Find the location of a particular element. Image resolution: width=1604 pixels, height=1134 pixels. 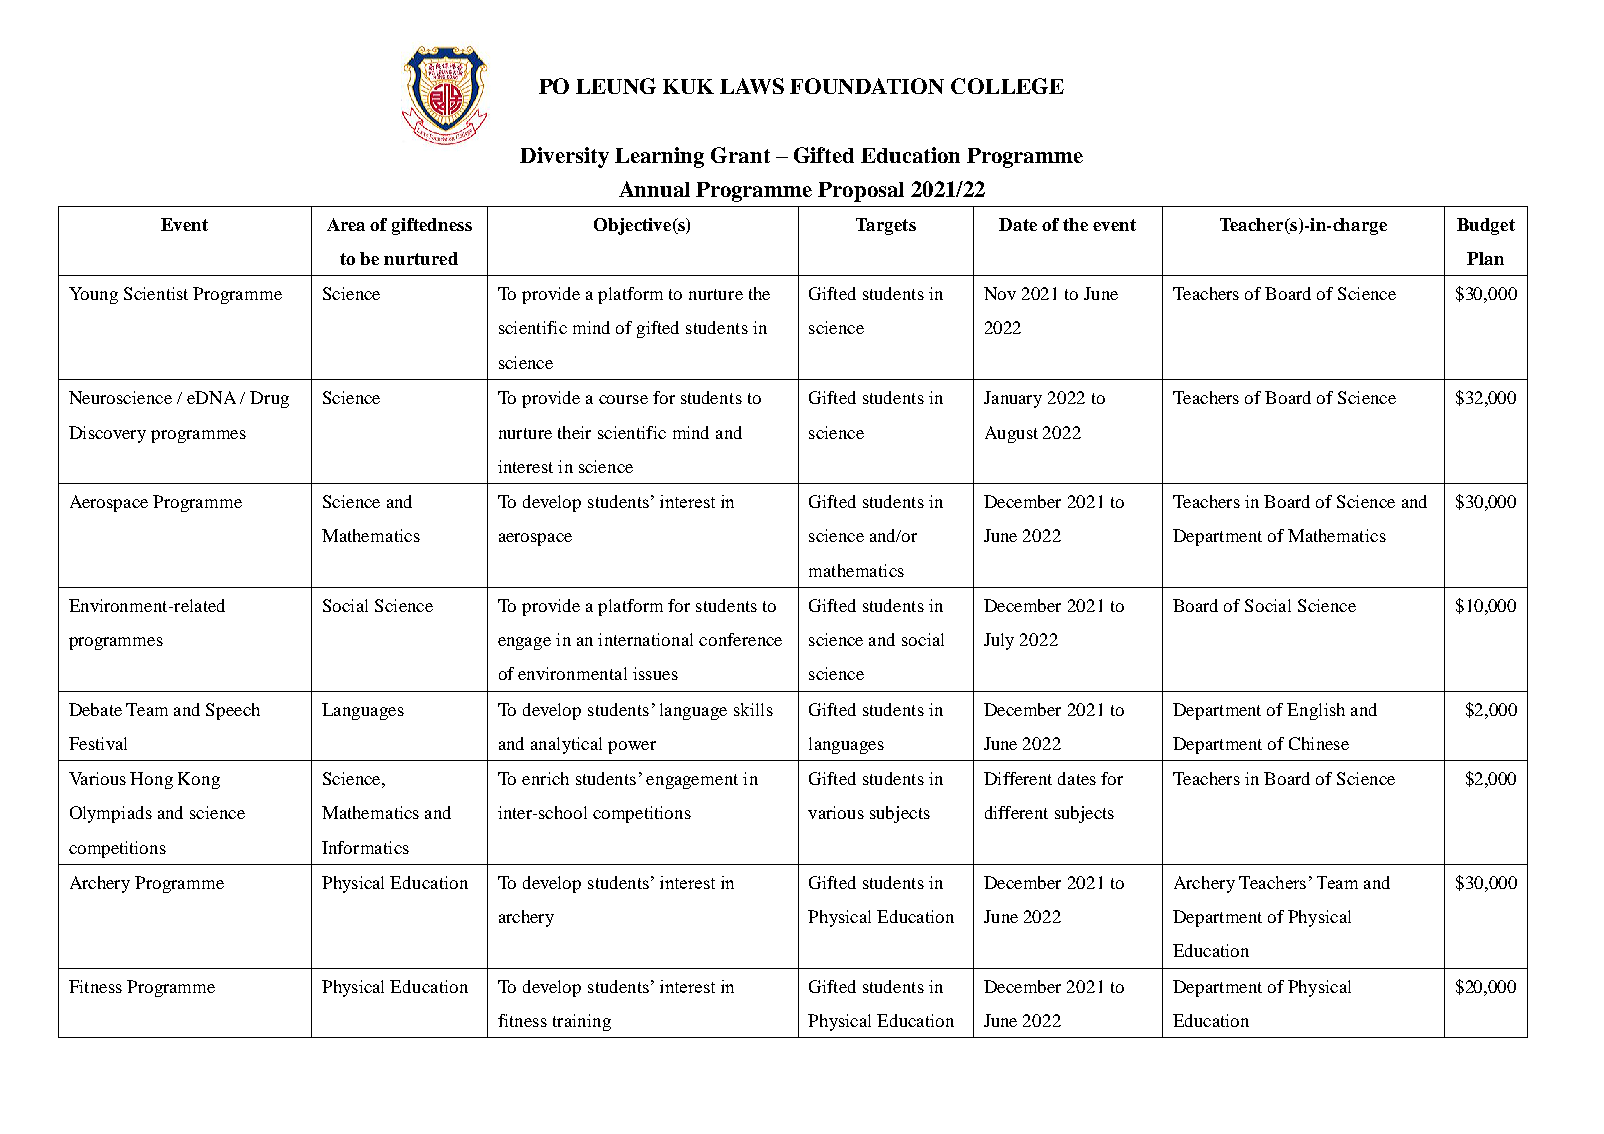

LAWS is located at coordinates (752, 86).
